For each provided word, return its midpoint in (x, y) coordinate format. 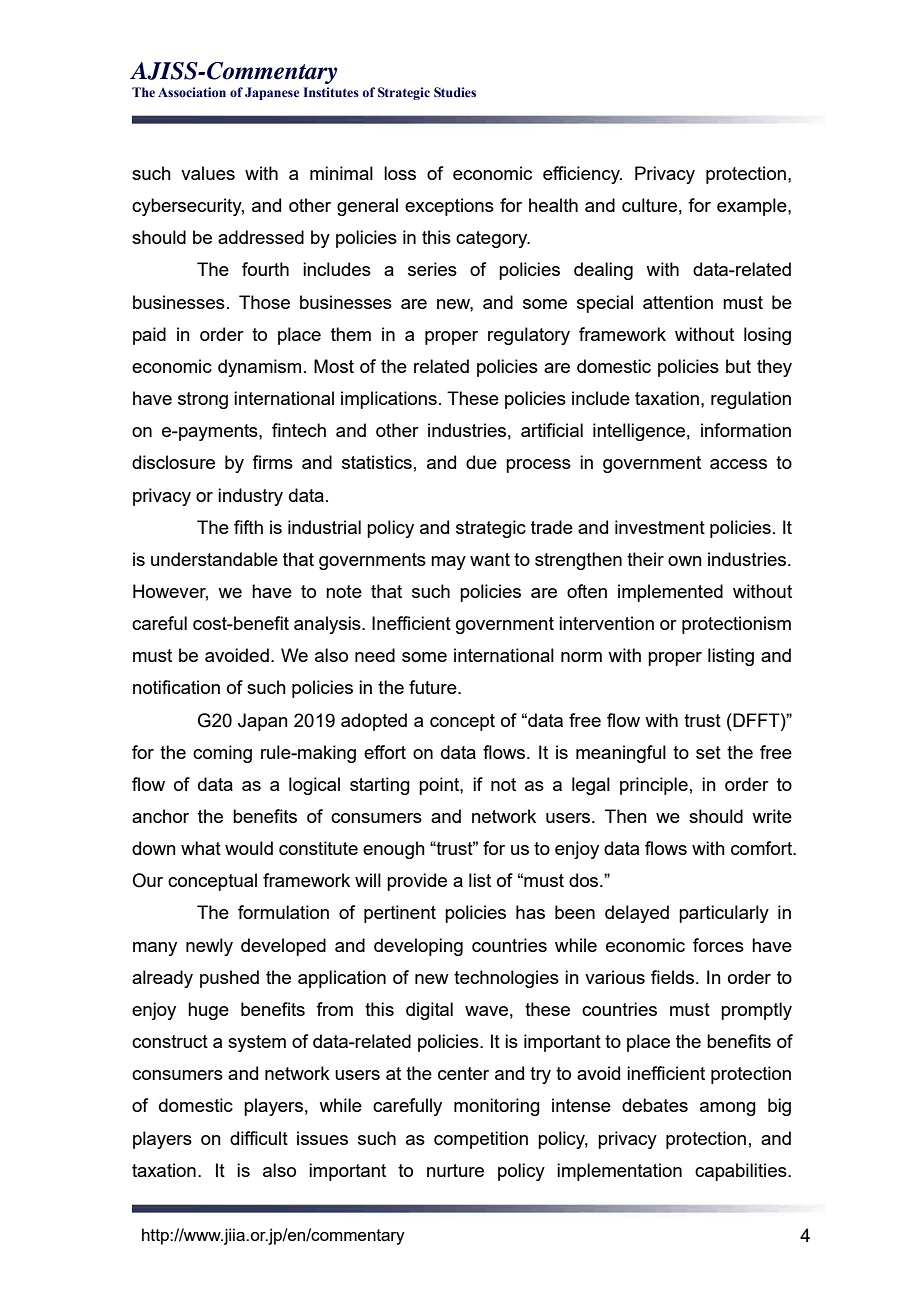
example (753, 207)
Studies (455, 92)
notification (176, 687)
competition (481, 1140)
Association (192, 92)
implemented (670, 593)
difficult (259, 1138)
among (728, 1109)
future (434, 687)
